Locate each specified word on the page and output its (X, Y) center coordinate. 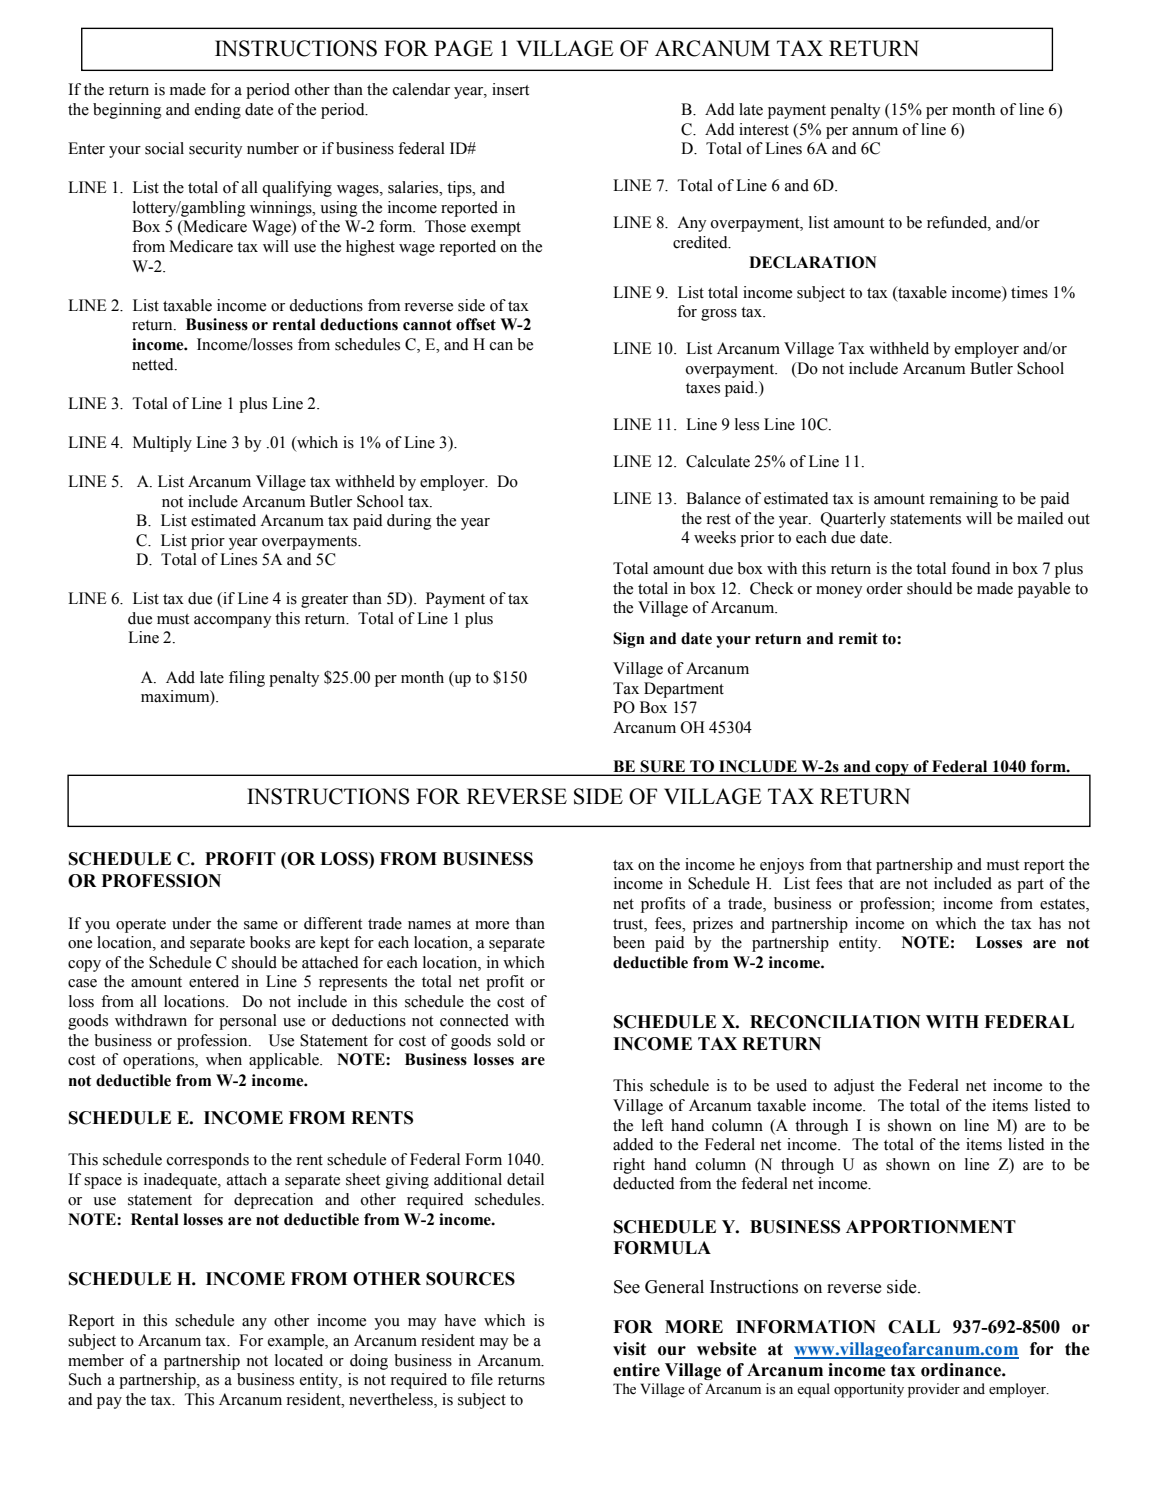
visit (629, 1349)
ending (218, 111)
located (299, 1360)
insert (510, 89)
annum (875, 131)
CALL (914, 1327)
